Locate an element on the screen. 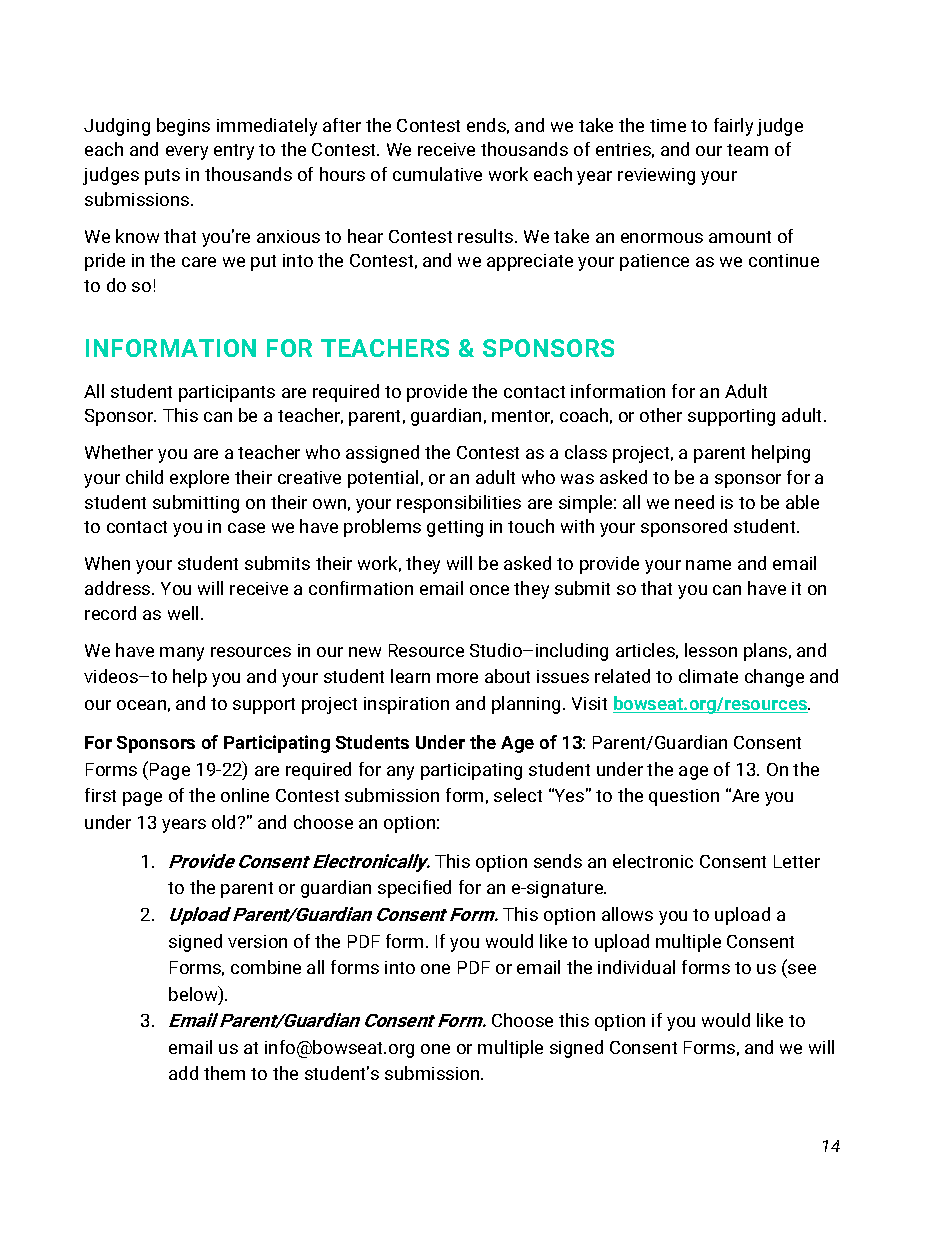  team is located at coordinates (747, 150).
